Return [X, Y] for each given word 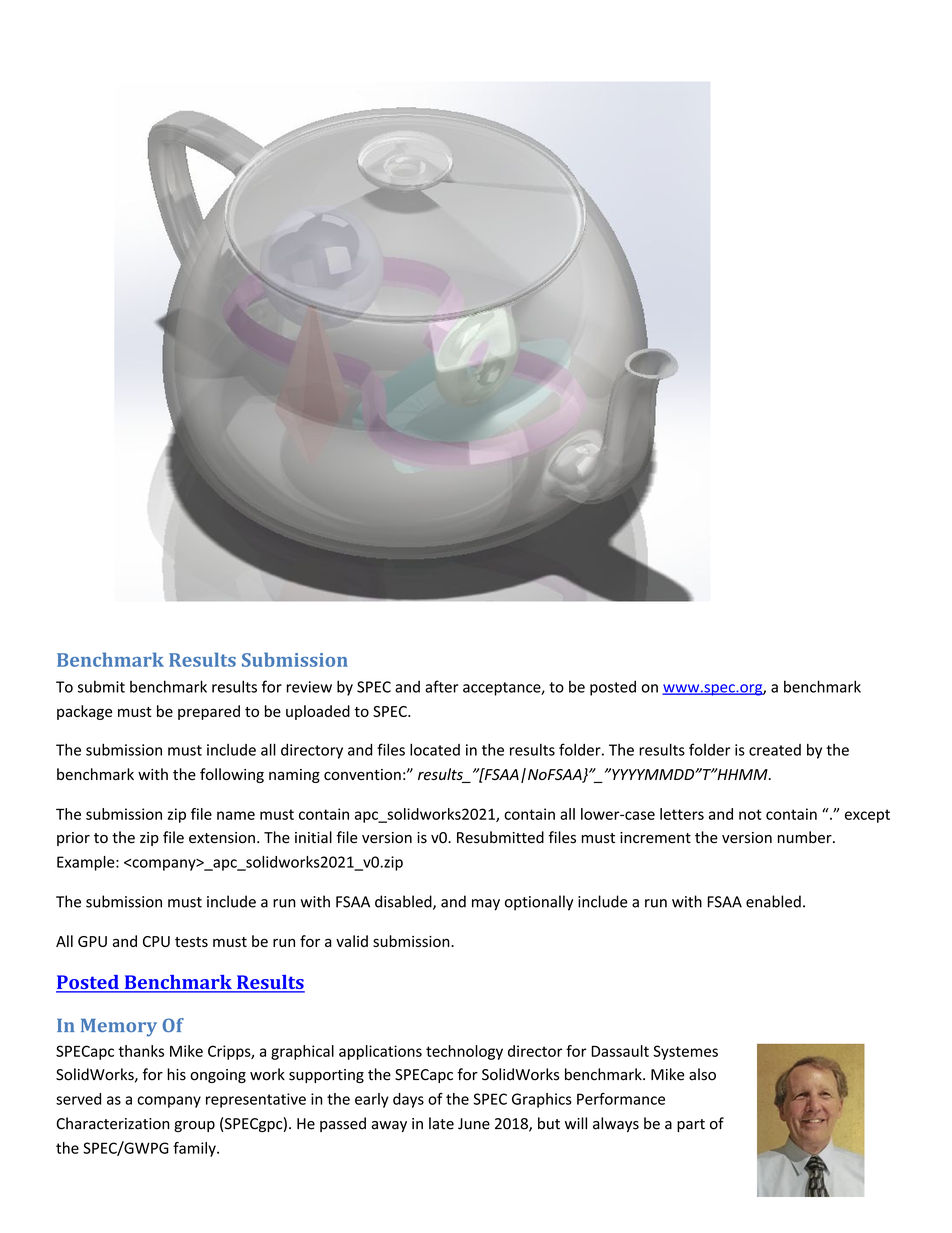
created [775, 750]
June [474, 1124]
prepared [209, 712]
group [194, 1126]
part [691, 1125]
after [442, 686]
